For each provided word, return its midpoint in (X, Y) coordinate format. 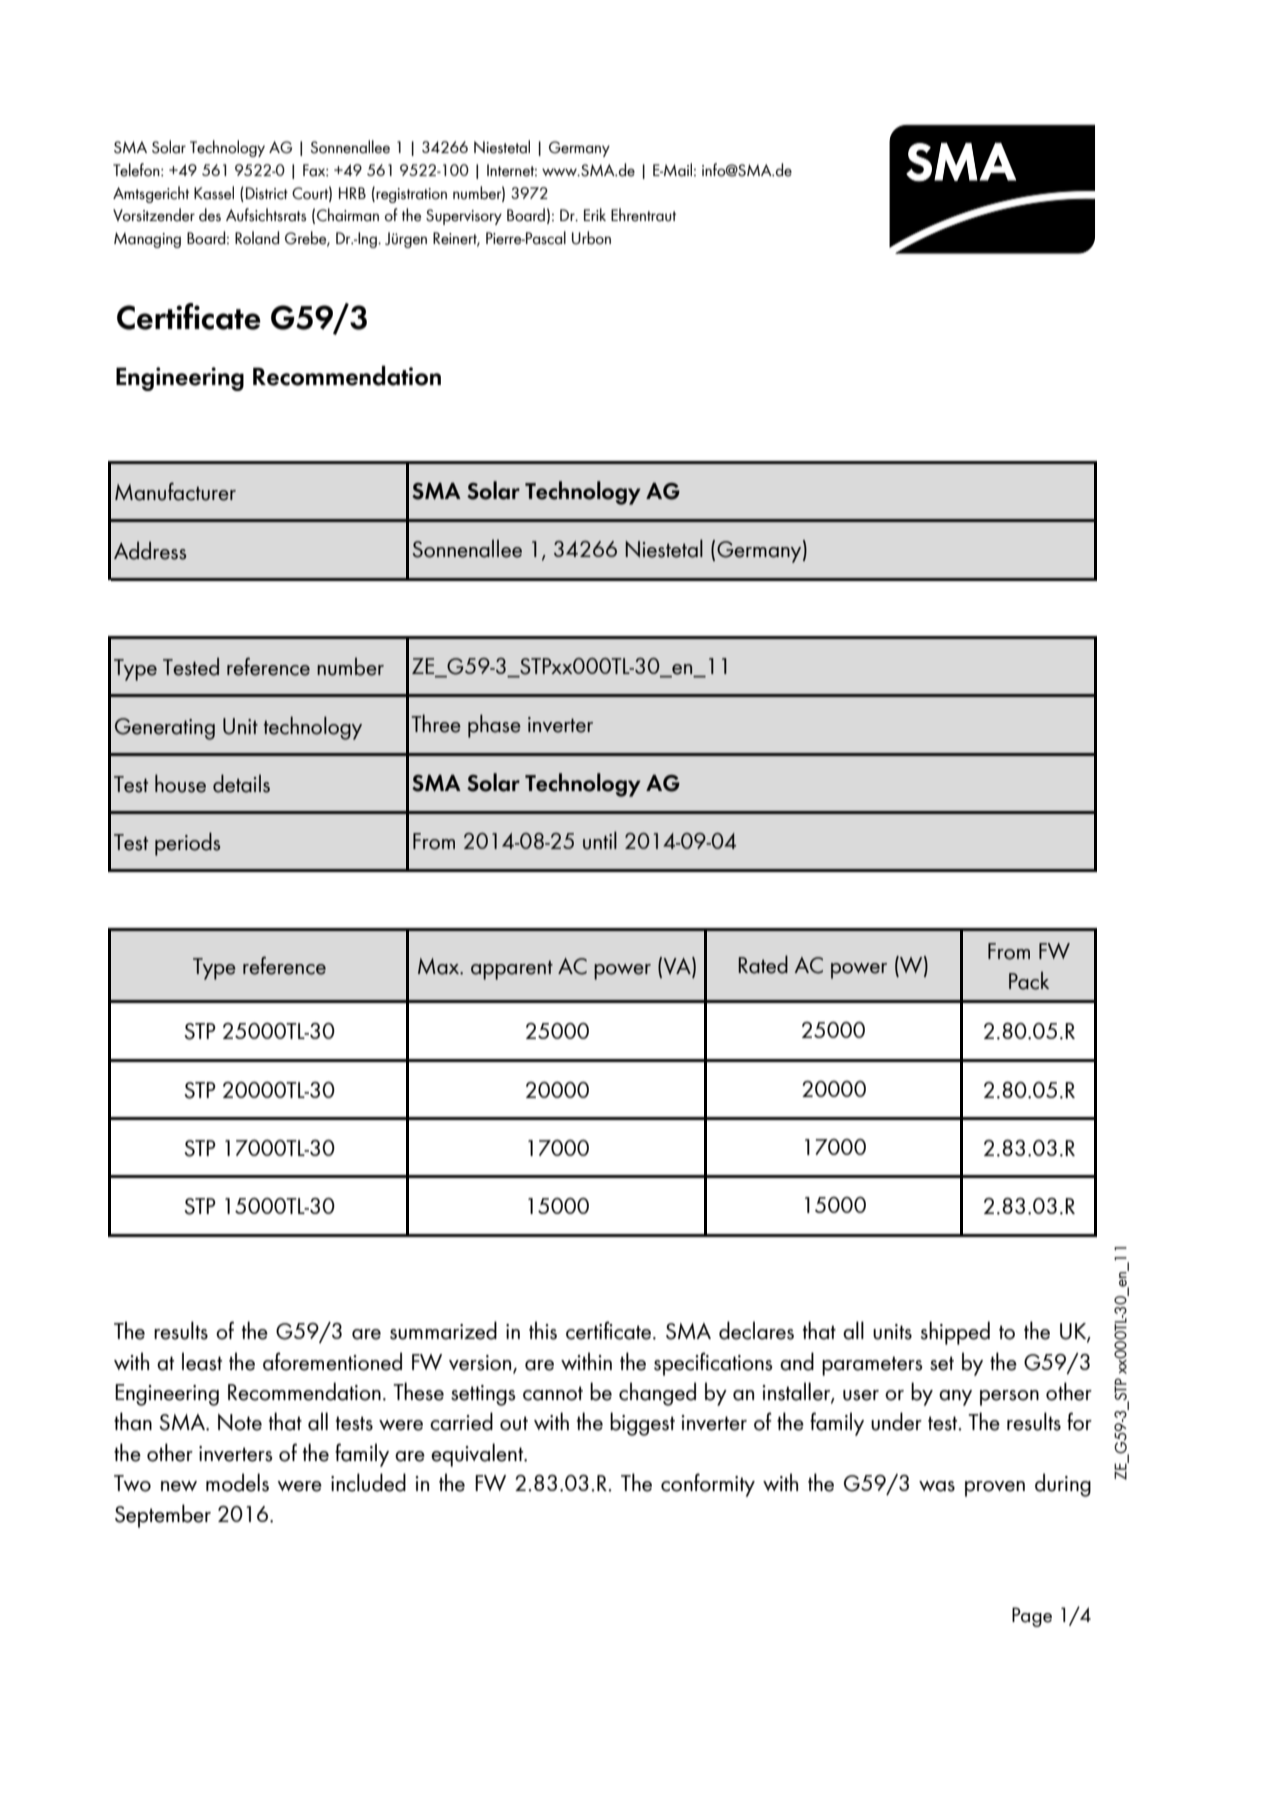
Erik (595, 214)
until (600, 840)
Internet (512, 170)
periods (187, 844)
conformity (708, 1485)
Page (1032, 1617)
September (163, 1516)
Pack (1029, 980)
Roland (257, 238)
